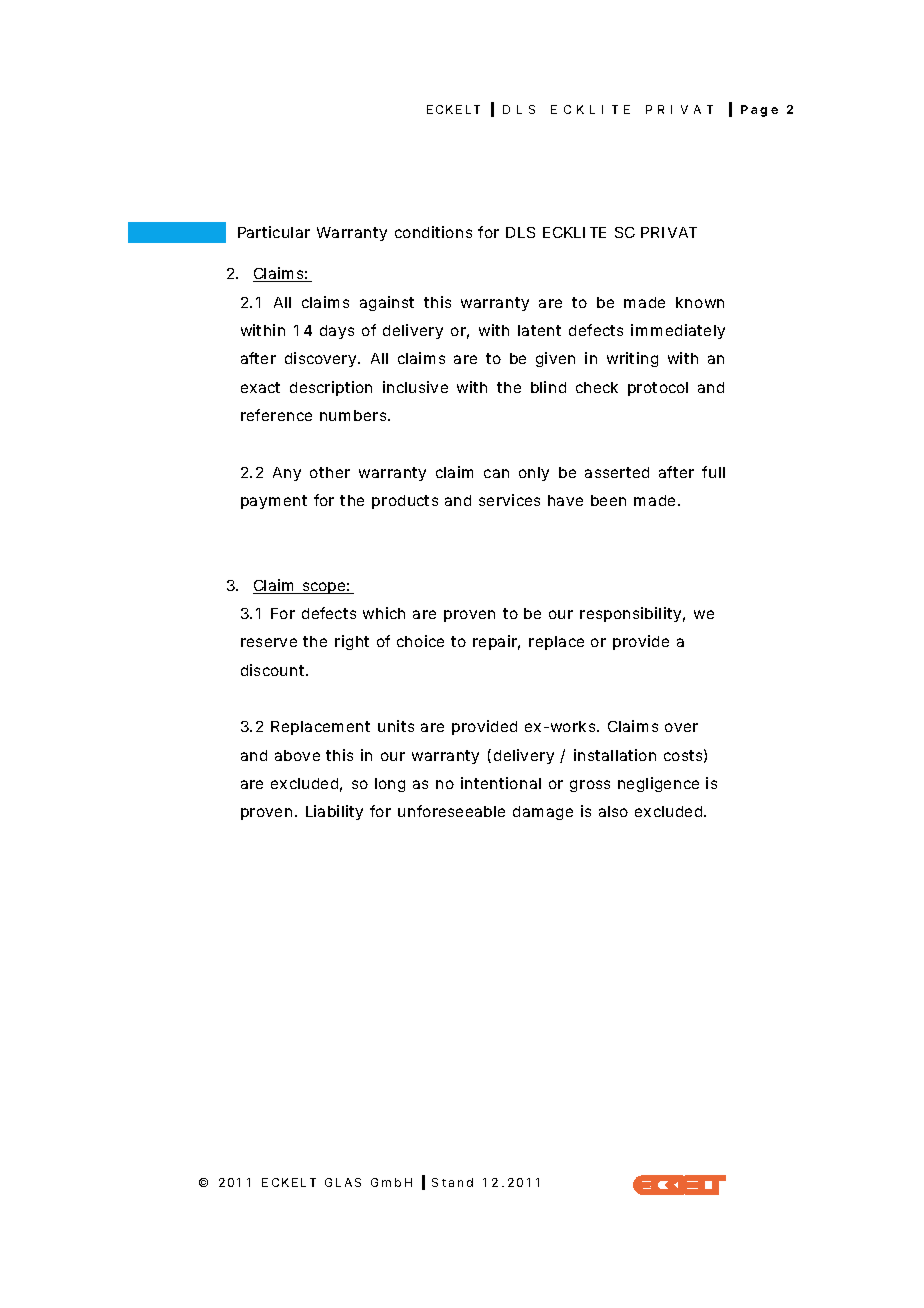 This image has width=924, height=1308. I want to click on negligence, so click(658, 784).
